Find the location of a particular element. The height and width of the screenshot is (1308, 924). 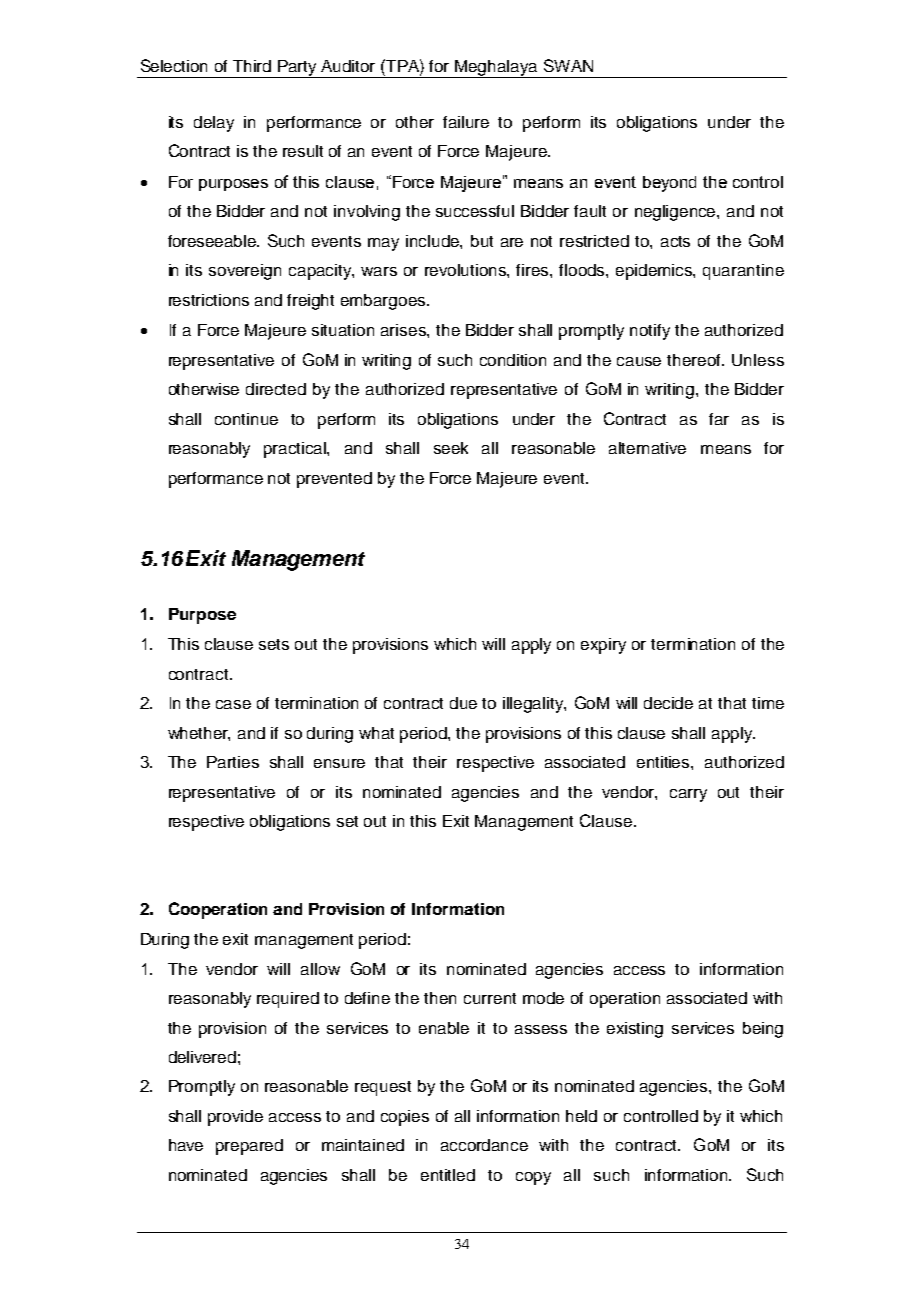

beyond is located at coordinates (669, 184).
